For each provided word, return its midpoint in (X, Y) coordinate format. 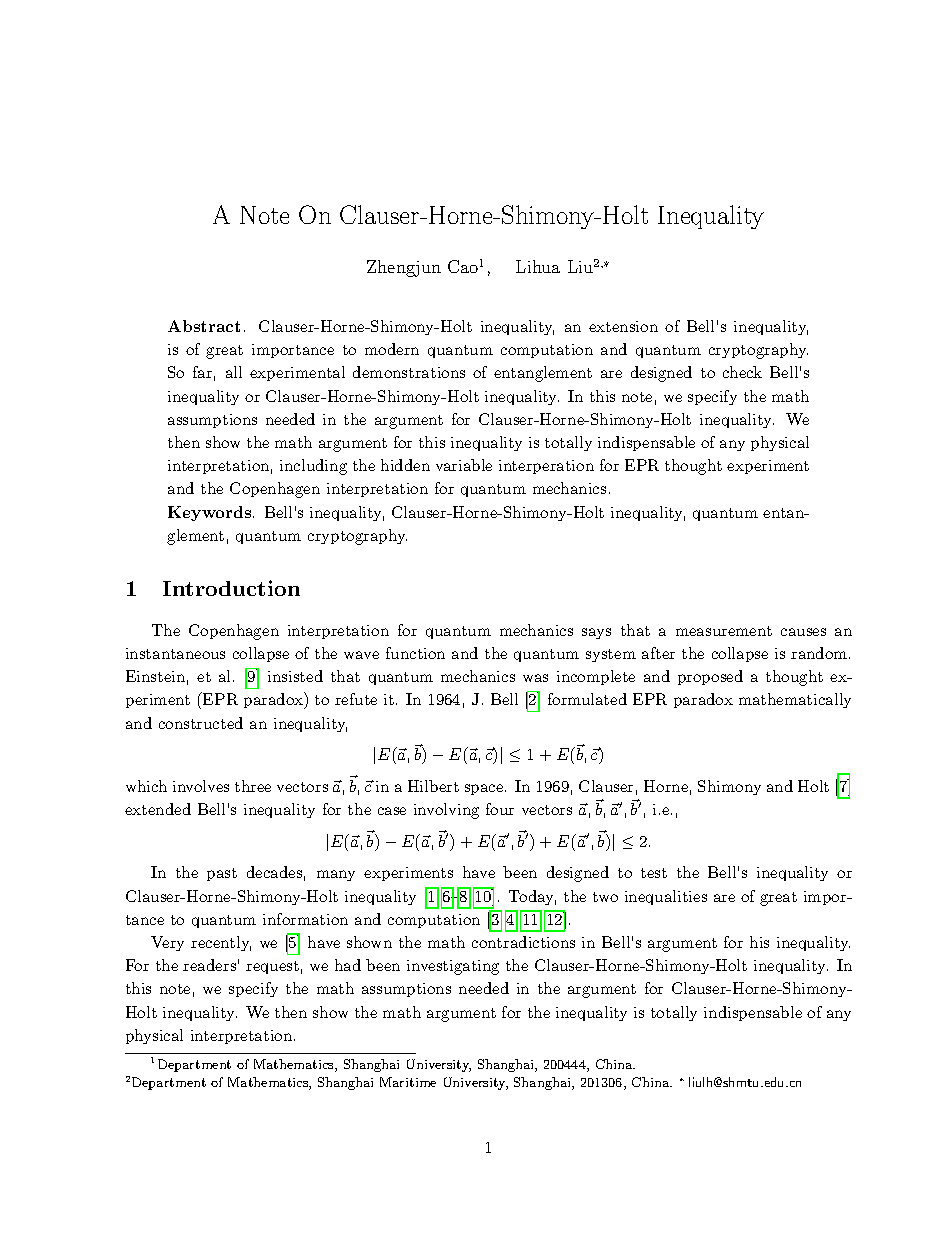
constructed (201, 723)
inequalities (666, 897)
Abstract (204, 326)
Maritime (408, 1082)
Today (532, 897)
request (272, 967)
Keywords (211, 513)
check (742, 372)
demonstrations (409, 372)
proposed (710, 677)
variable (464, 465)
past (222, 874)
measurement (724, 631)
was (535, 678)
